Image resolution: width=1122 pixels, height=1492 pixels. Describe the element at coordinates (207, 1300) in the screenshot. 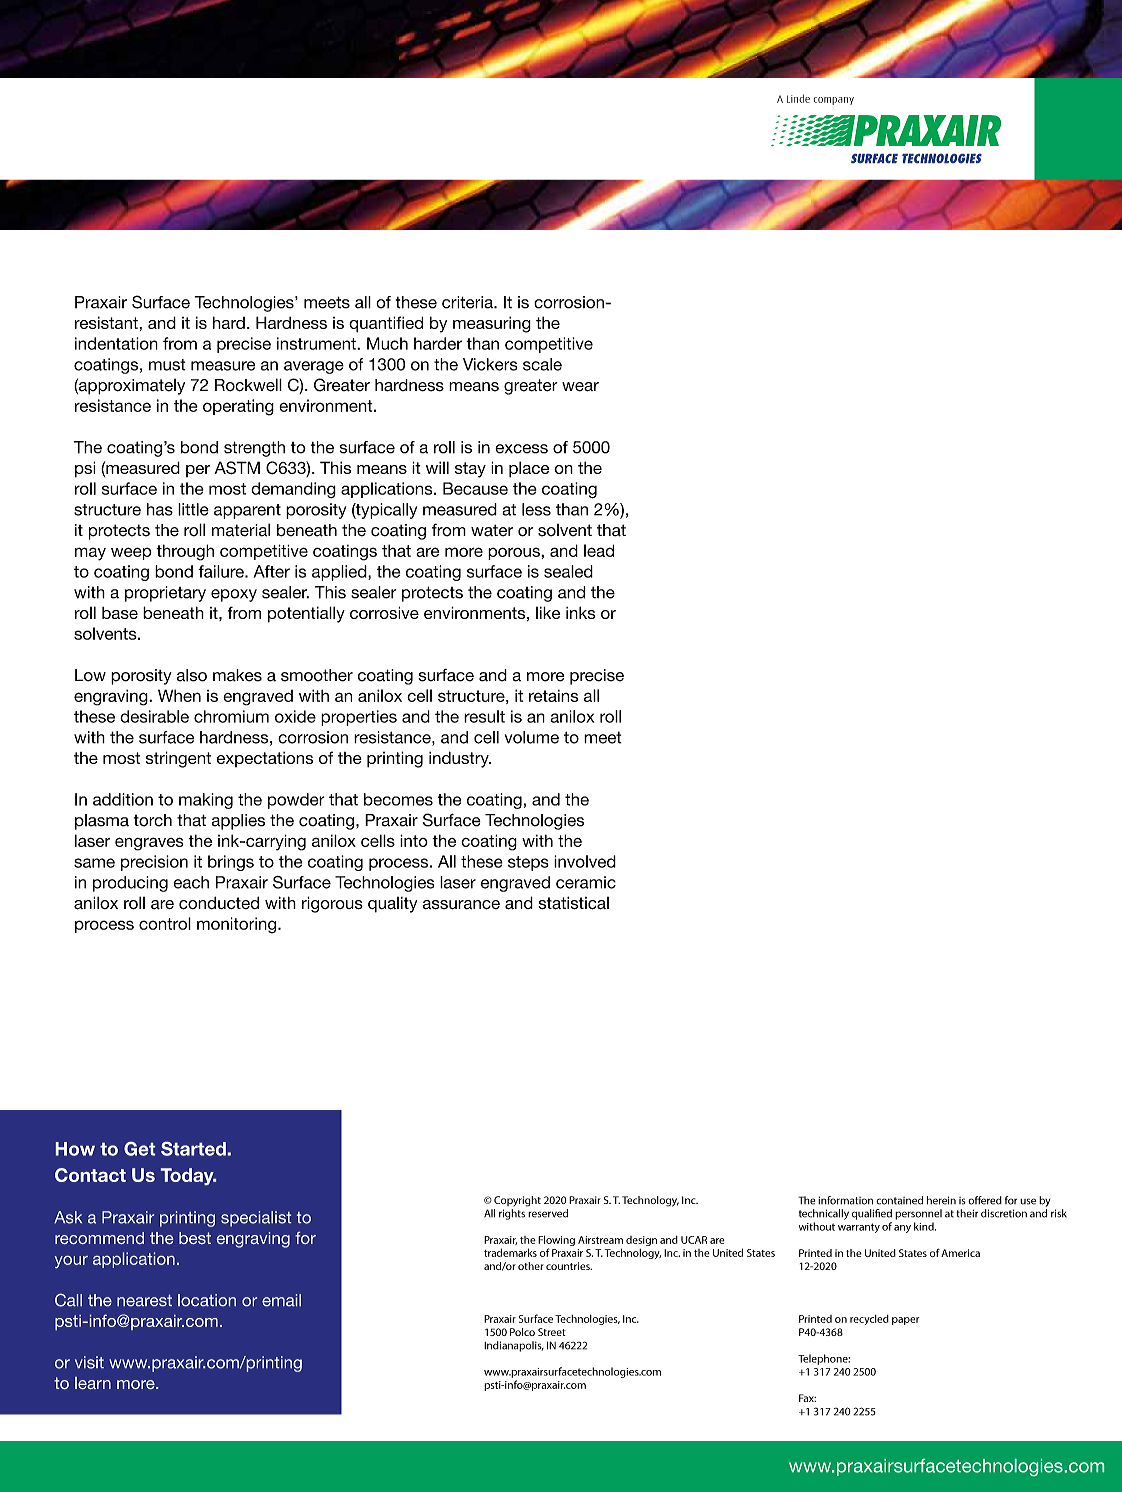

I see `location` at that location.
